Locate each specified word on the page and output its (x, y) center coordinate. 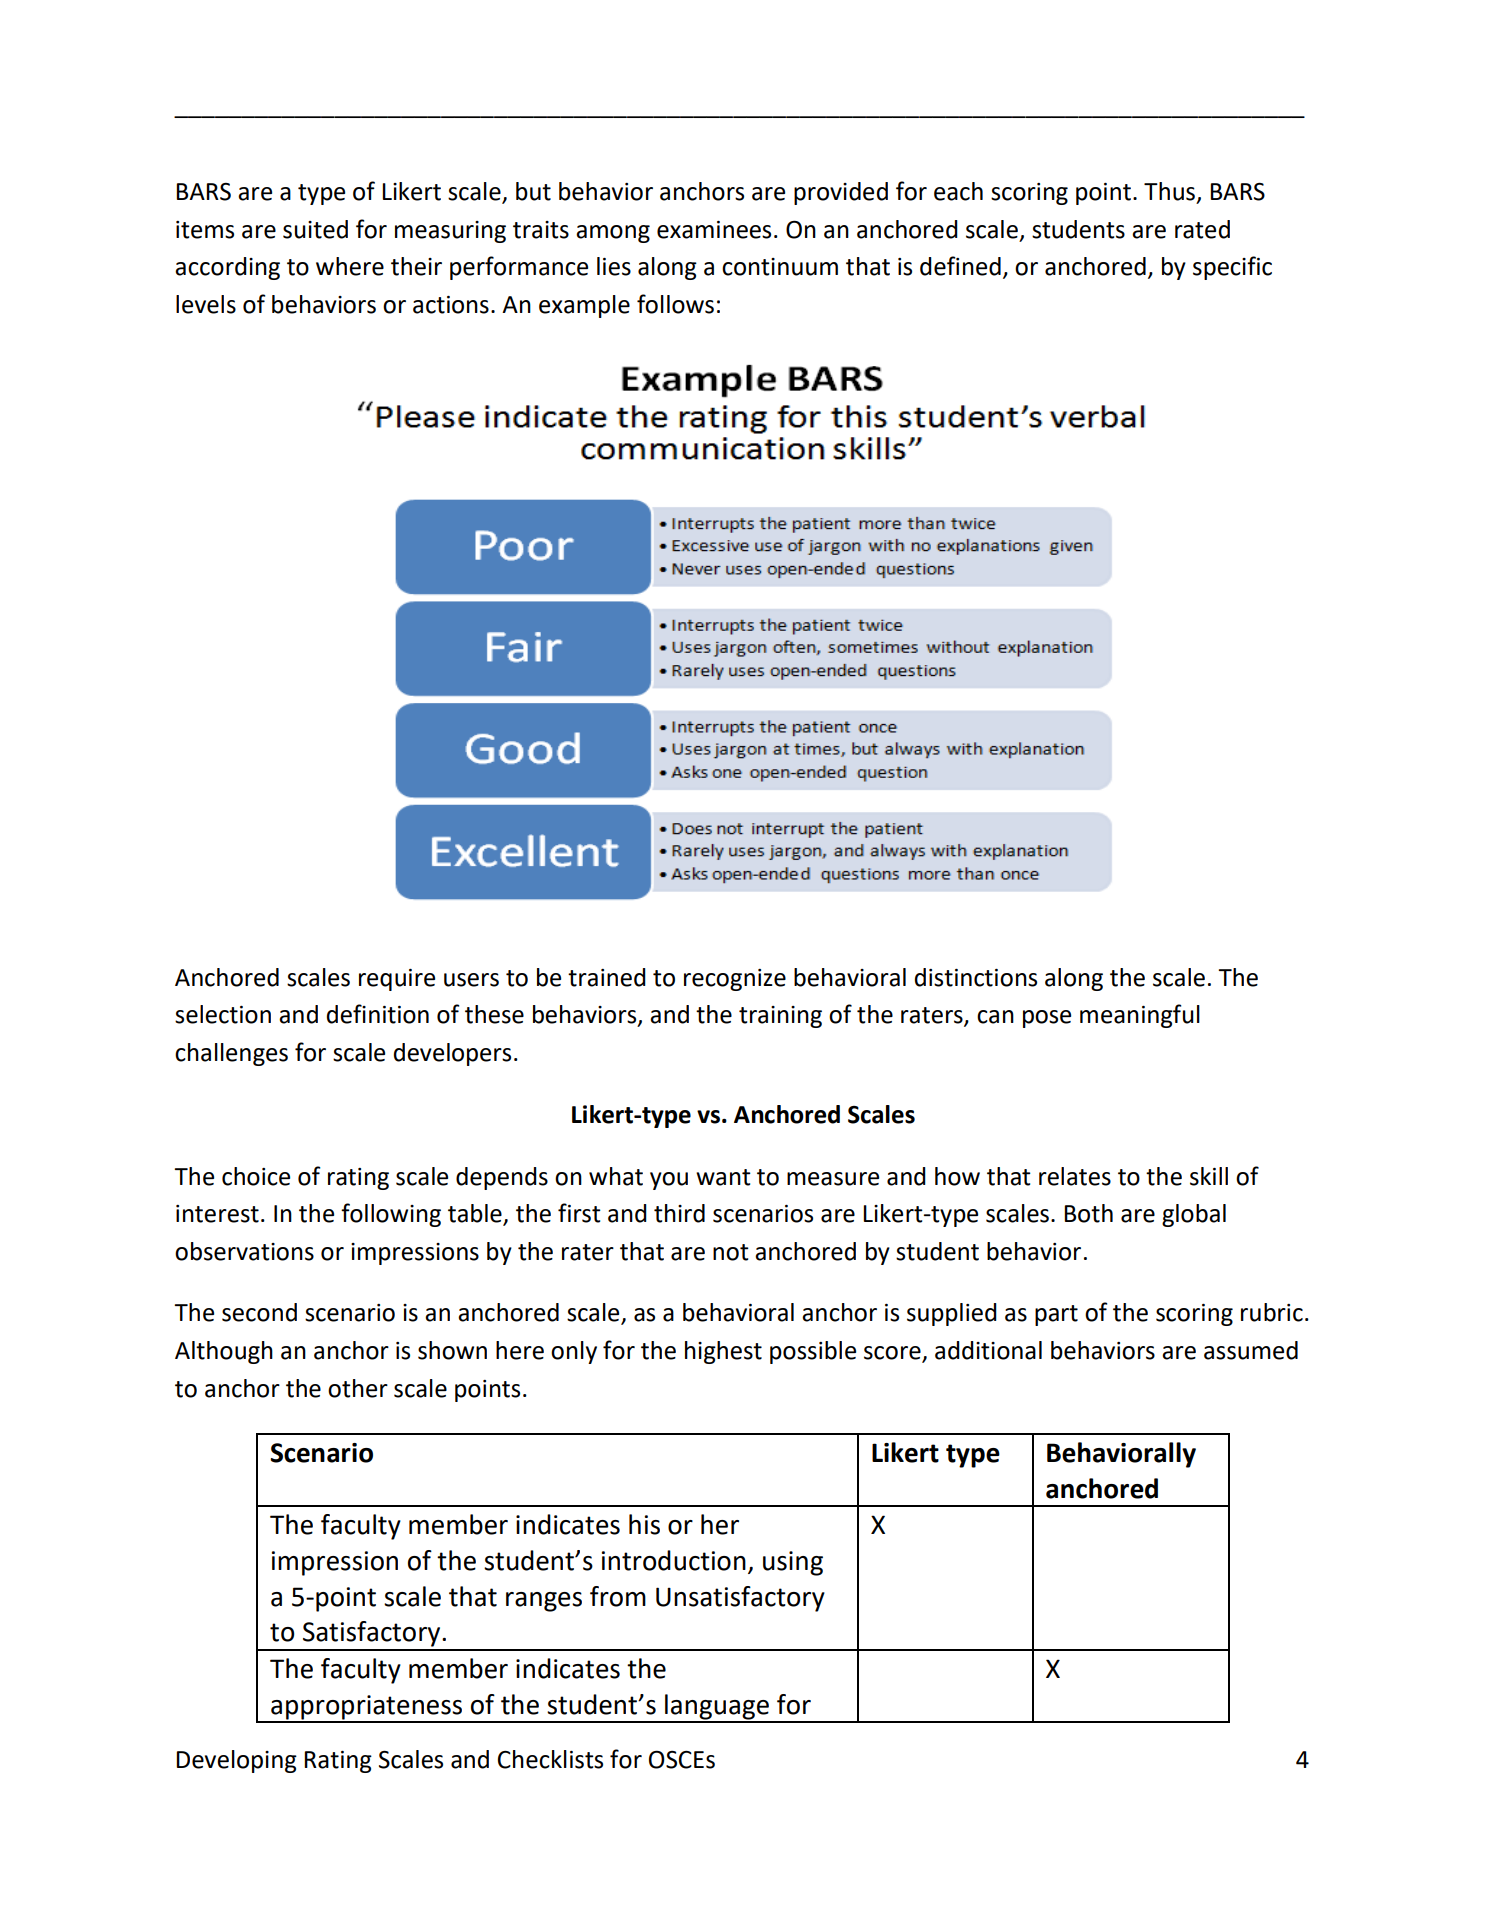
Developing (236, 1761)
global (1194, 1215)
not (731, 1252)
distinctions (976, 977)
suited (315, 229)
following (391, 1215)
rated (1202, 229)
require (397, 980)
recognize (735, 980)
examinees (714, 230)
